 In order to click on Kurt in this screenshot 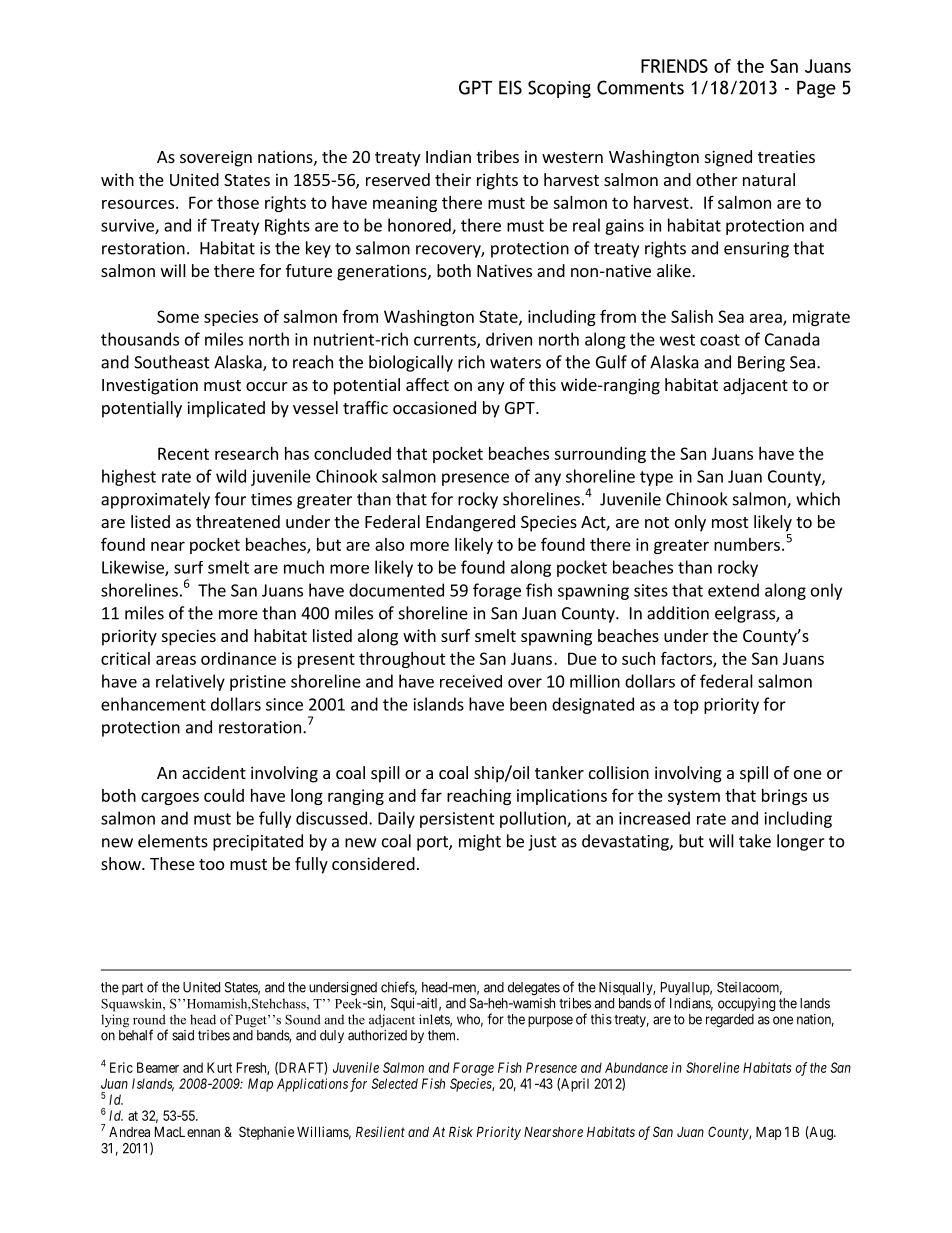, I will do `click(219, 1067)`.
